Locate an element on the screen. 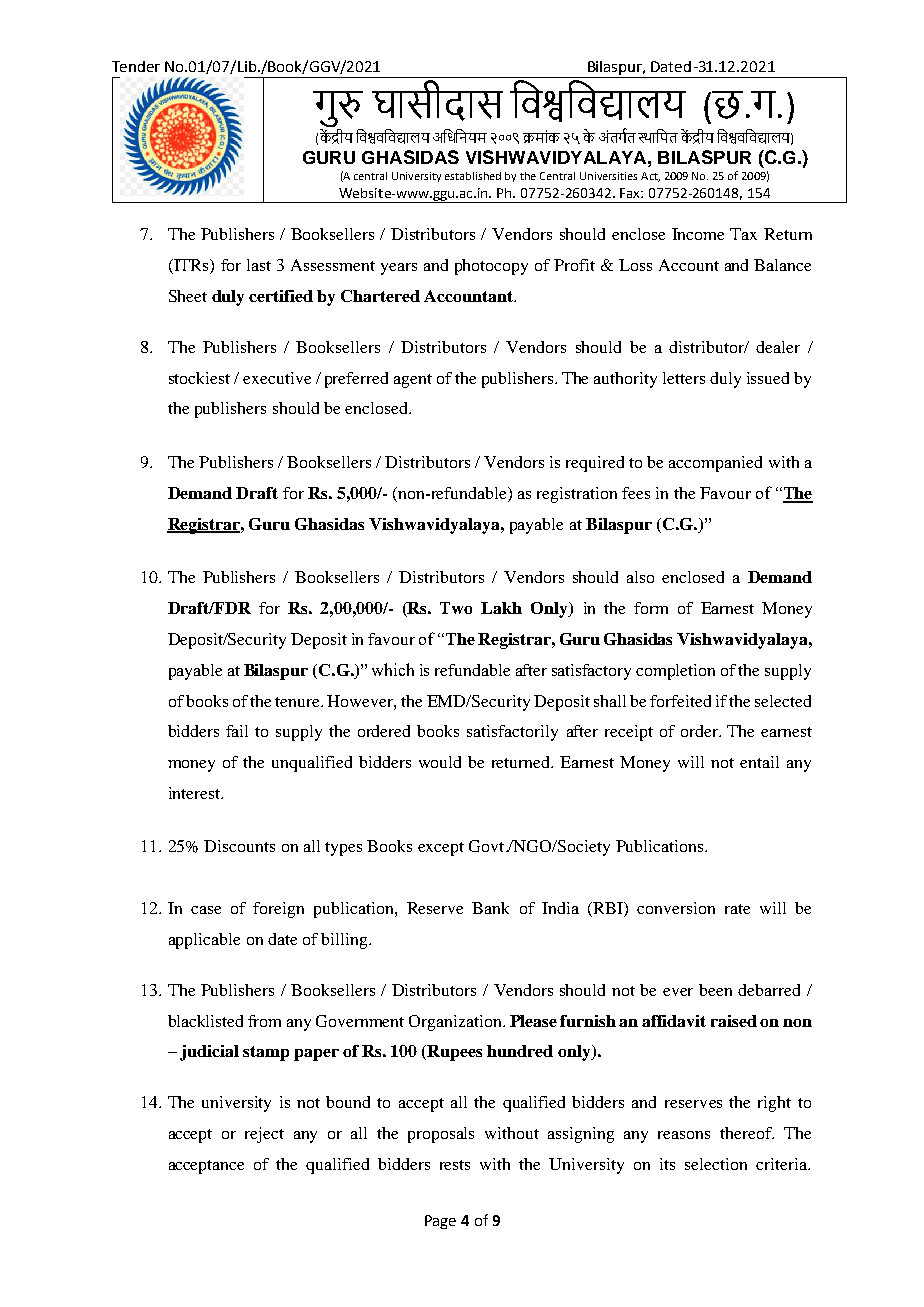  reject is located at coordinates (264, 1135).
